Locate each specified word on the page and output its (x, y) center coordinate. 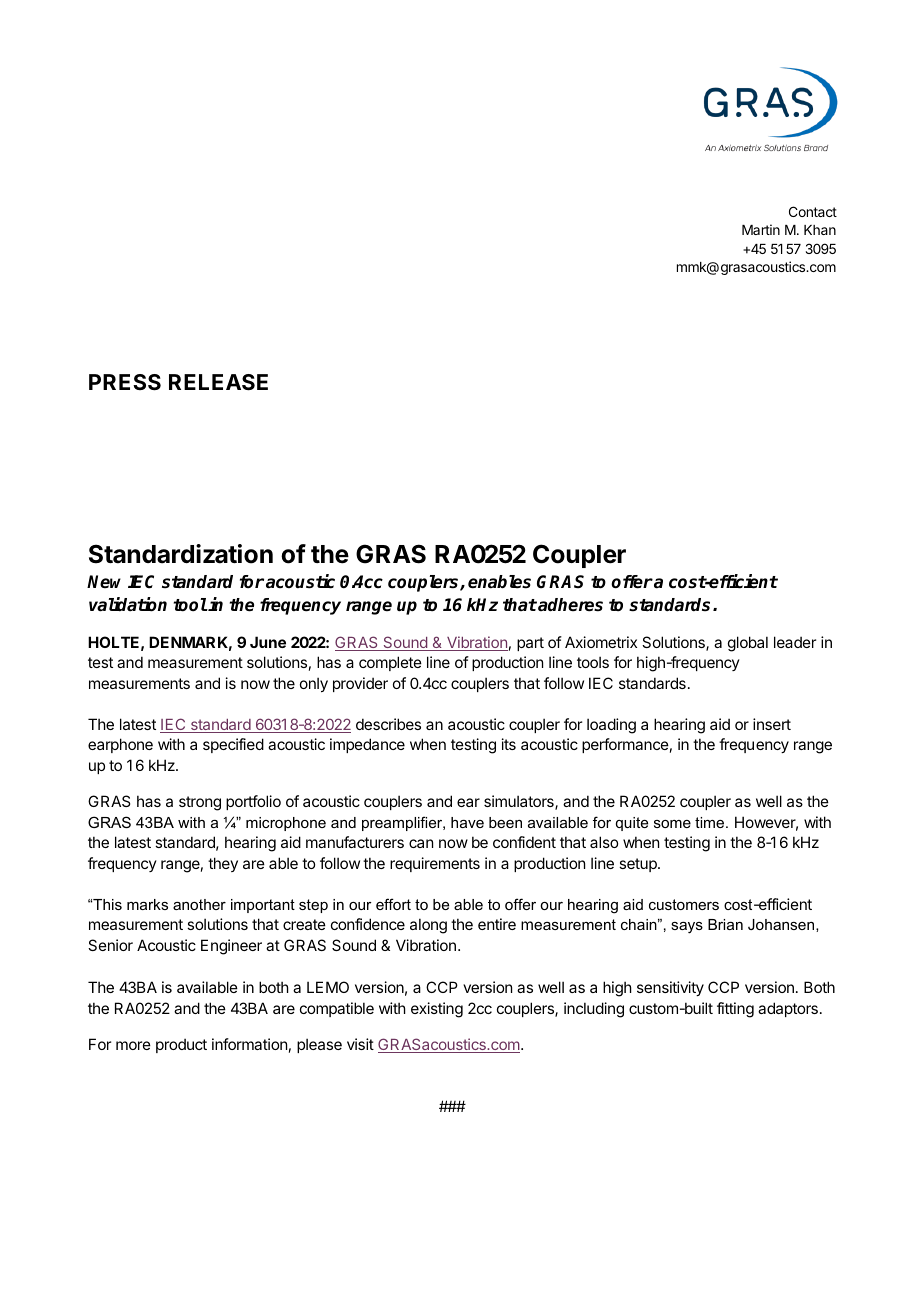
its (509, 744)
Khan (820, 230)
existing (437, 1010)
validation (128, 604)
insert (772, 724)
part (530, 644)
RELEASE (218, 382)
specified (233, 745)
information (249, 1044)
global (748, 644)
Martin (761, 229)
